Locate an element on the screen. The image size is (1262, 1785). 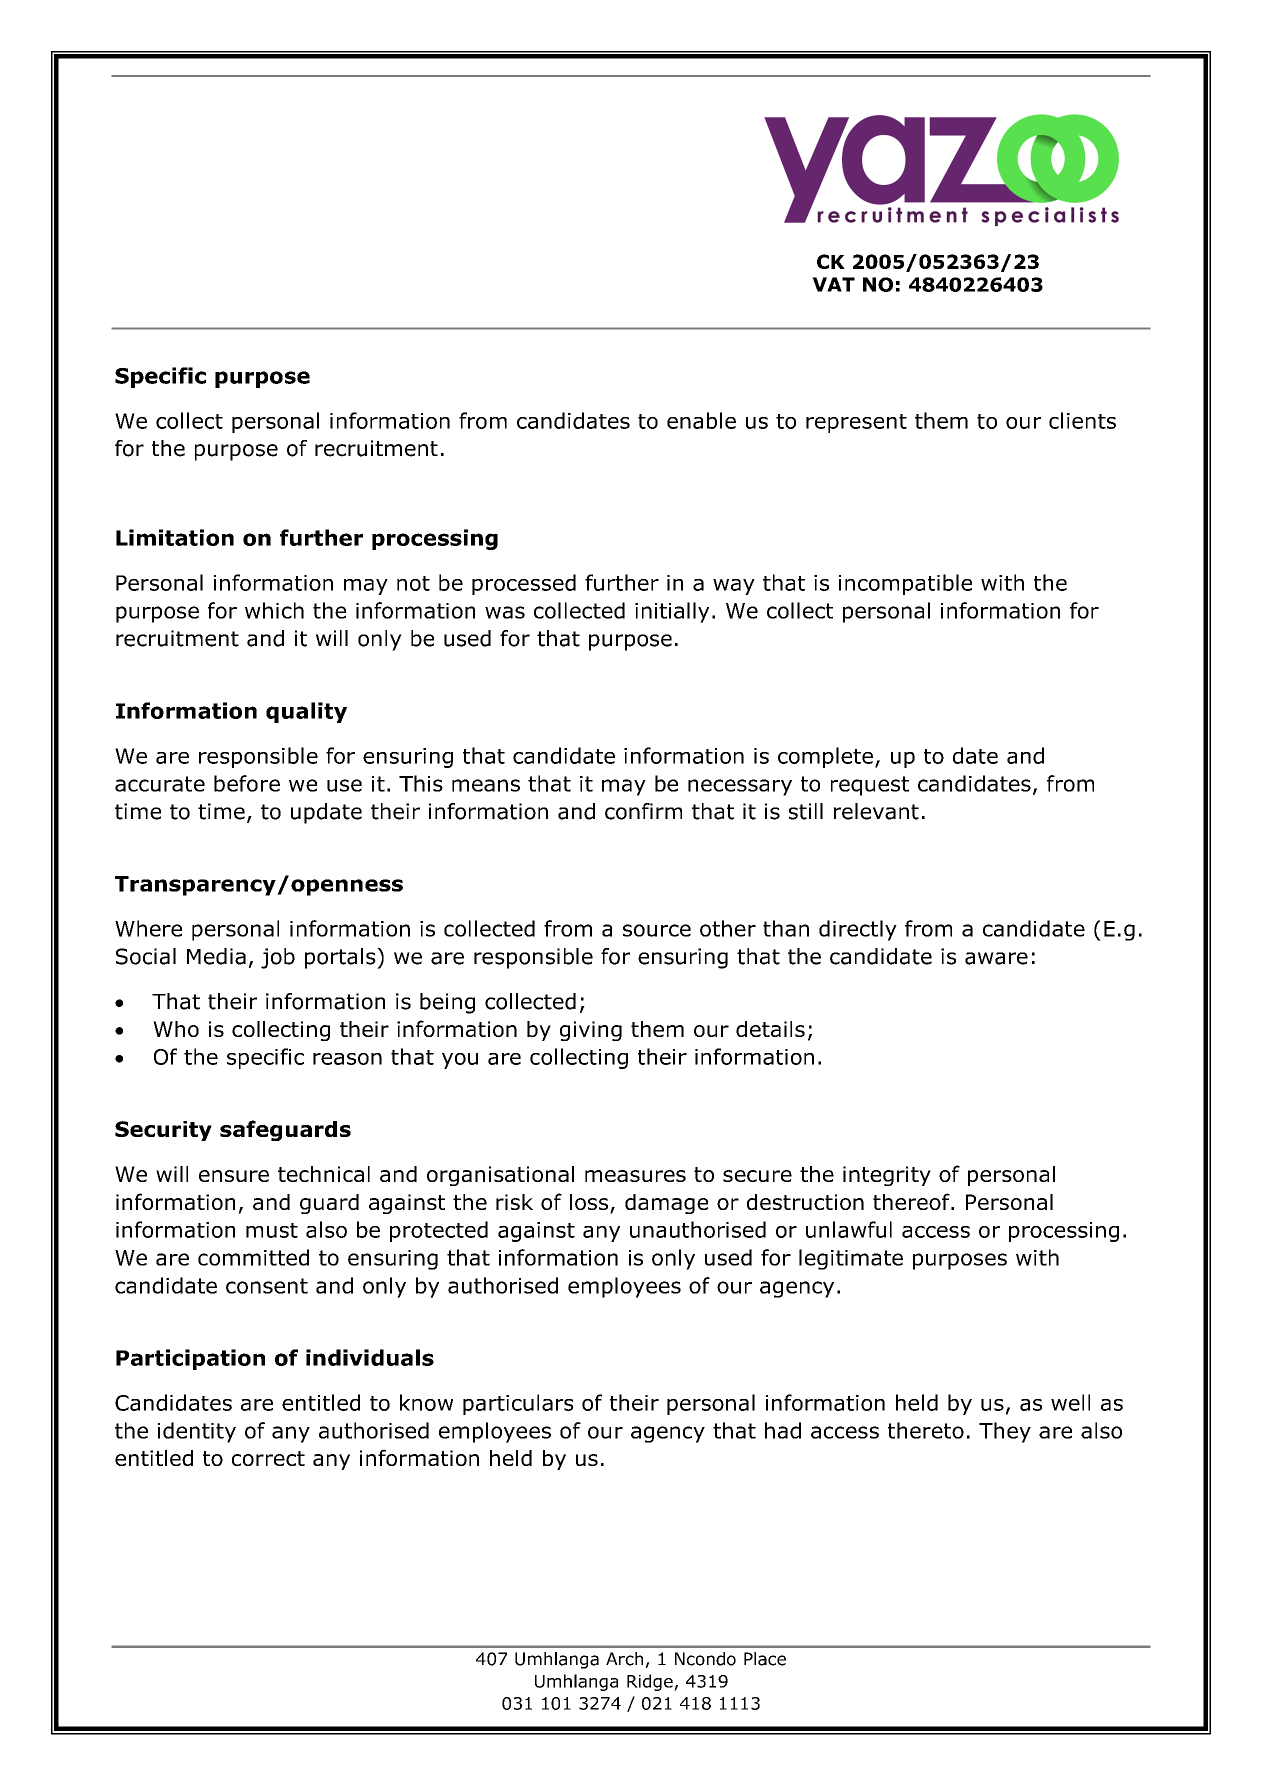
giving is located at coordinates (591, 1031).
